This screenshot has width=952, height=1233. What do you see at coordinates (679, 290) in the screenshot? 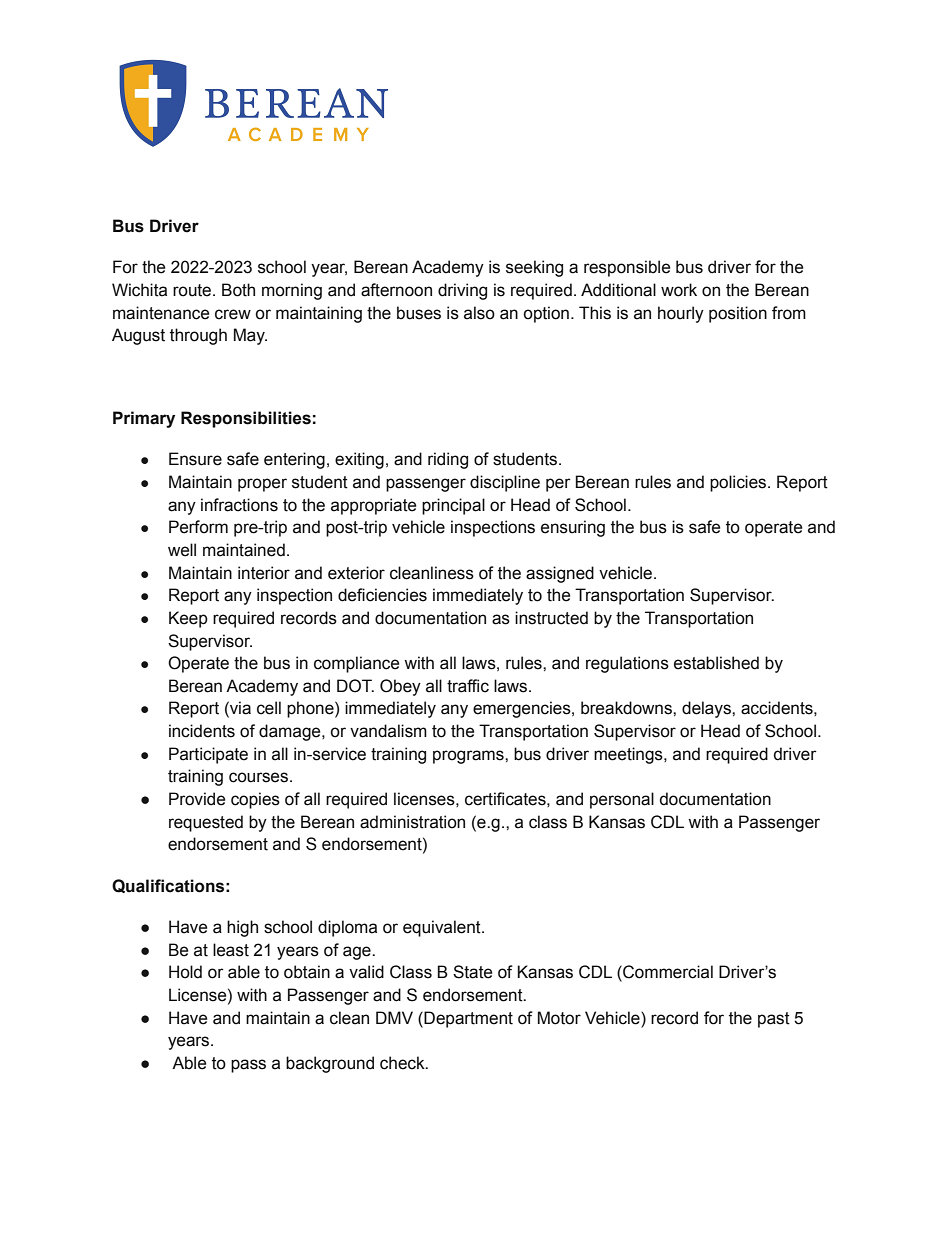
I see `work` at bounding box center [679, 290].
